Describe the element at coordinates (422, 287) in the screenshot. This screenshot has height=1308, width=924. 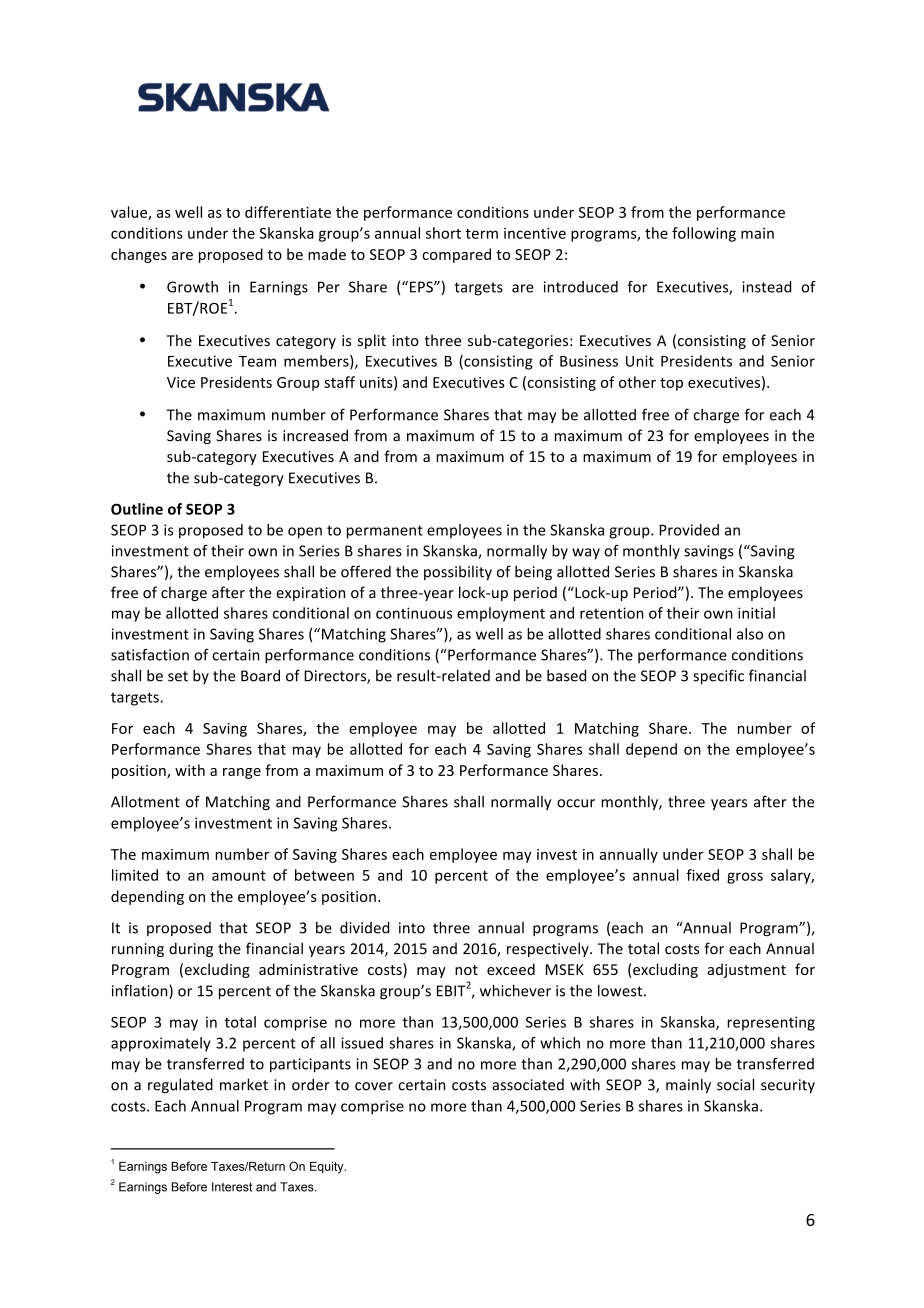
I see `EPS` at that location.
